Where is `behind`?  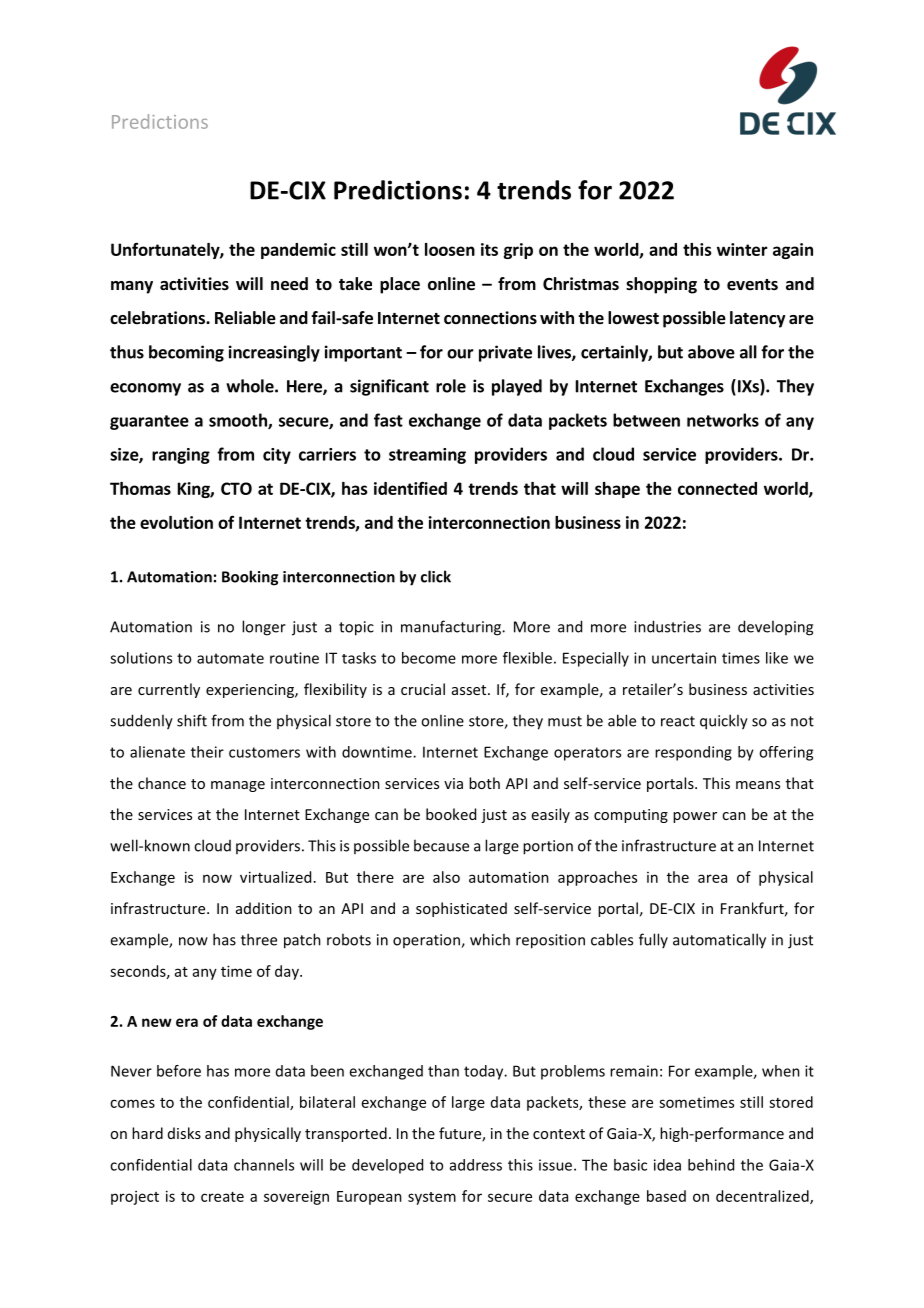 behind is located at coordinates (711, 1165).
